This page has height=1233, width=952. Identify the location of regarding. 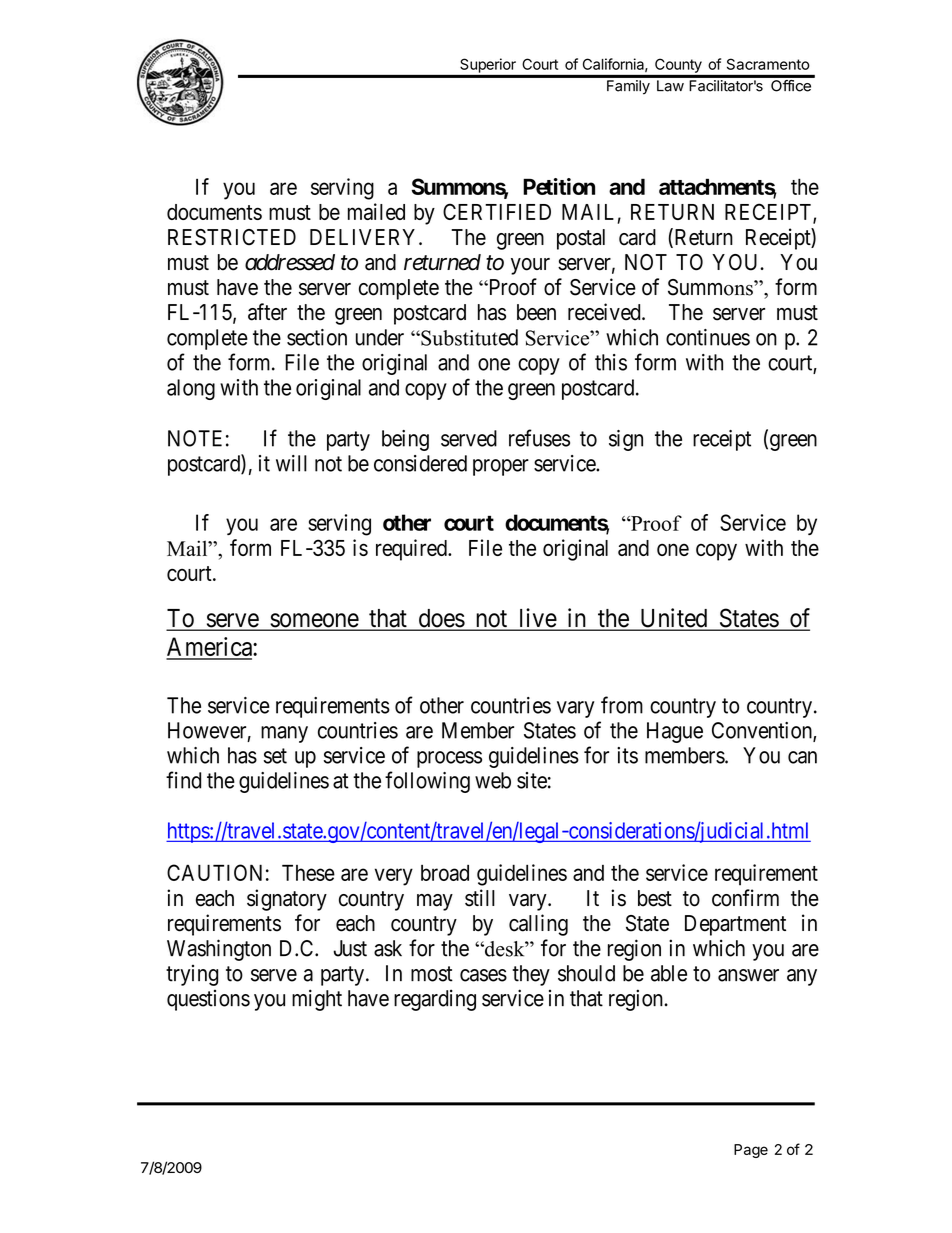
(435, 1000).
